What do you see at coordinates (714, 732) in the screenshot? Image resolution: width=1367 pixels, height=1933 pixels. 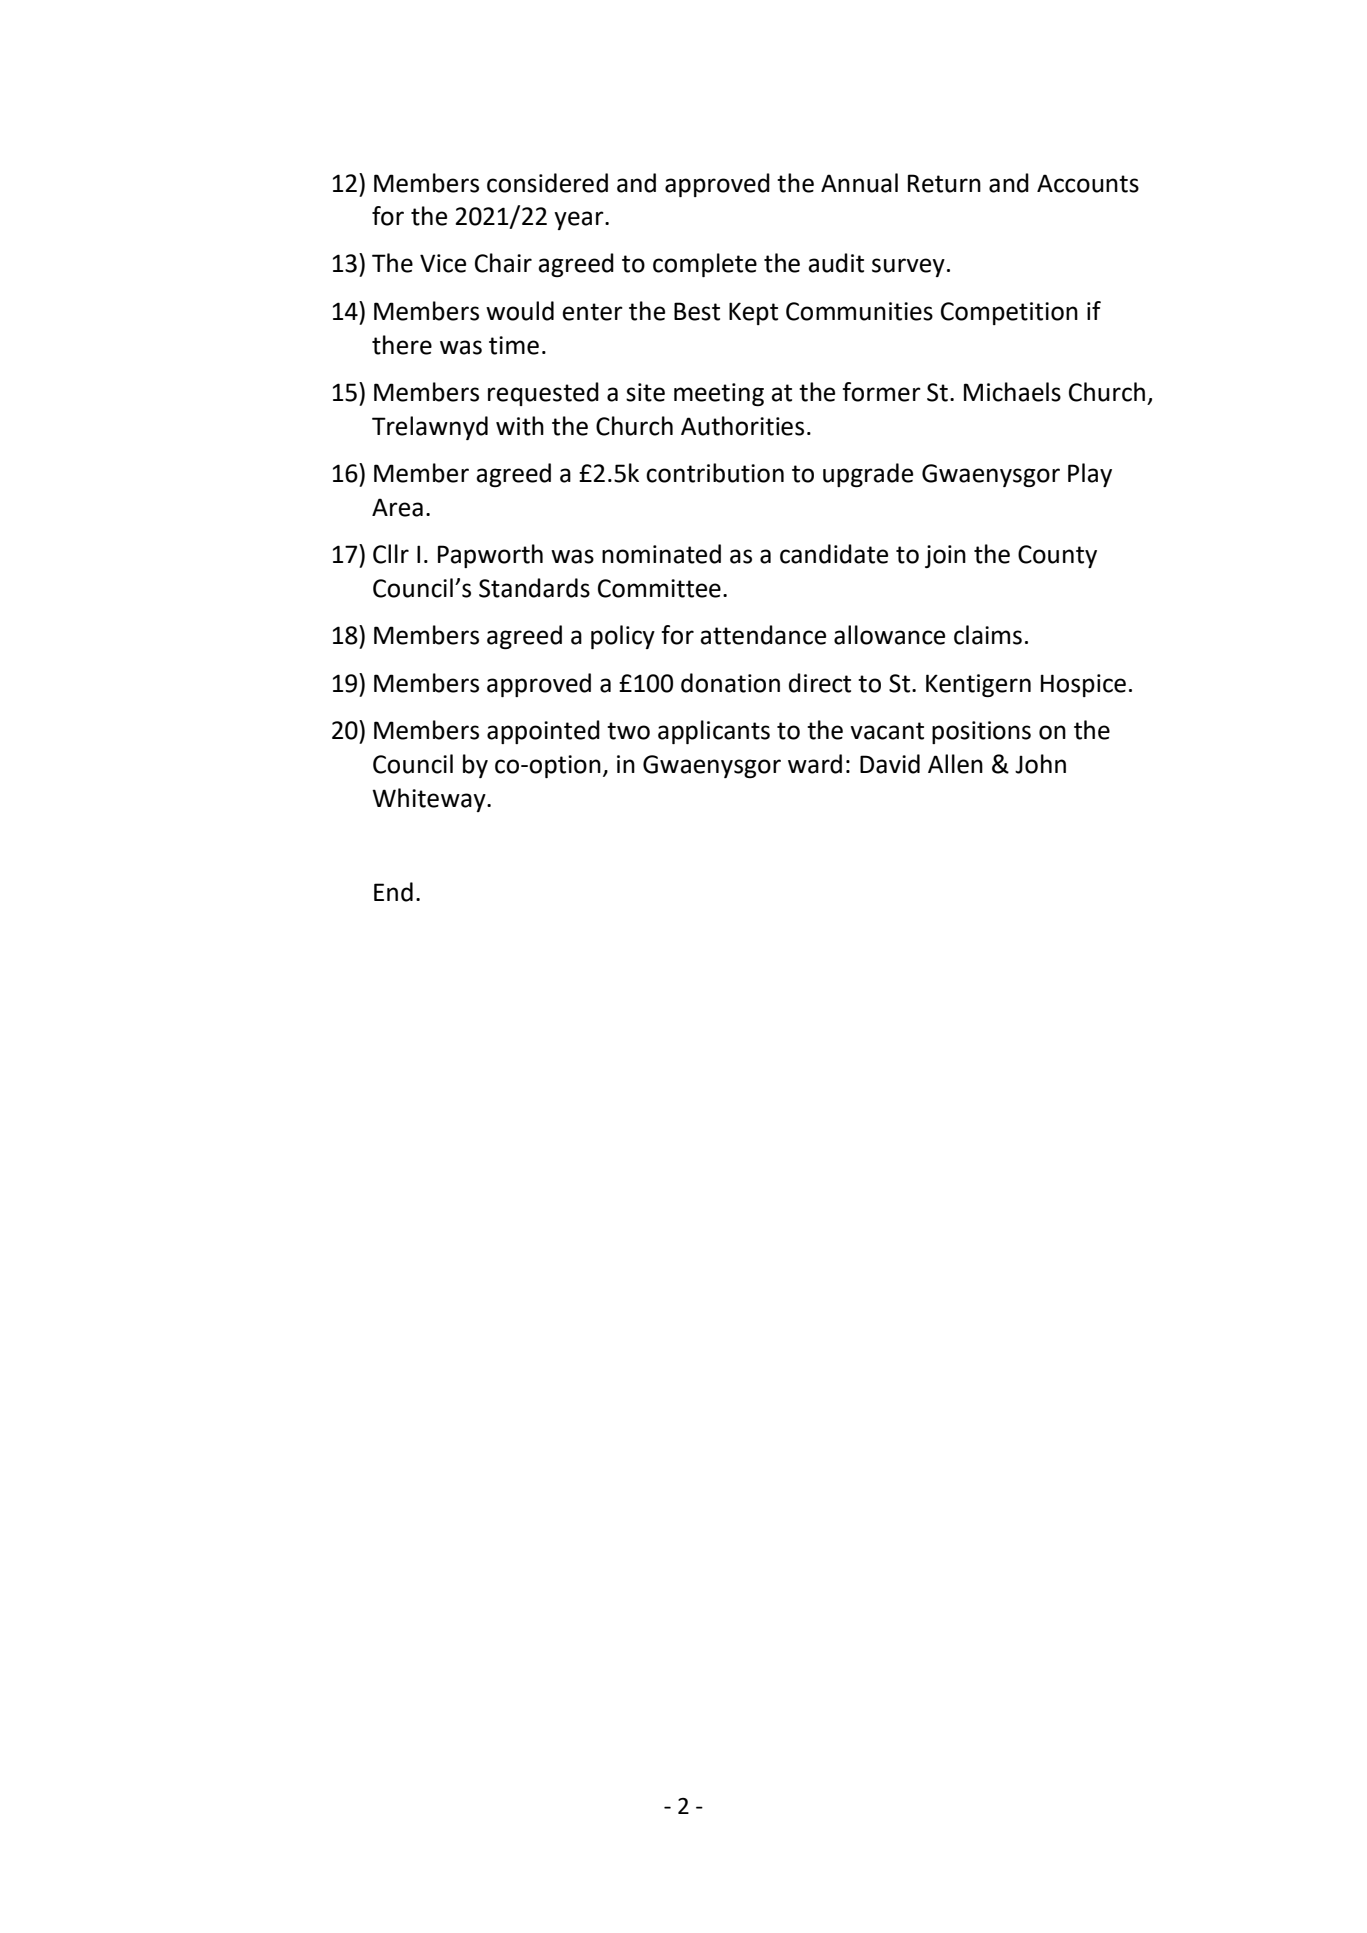 I see `applicants` at bounding box center [714, 732].
